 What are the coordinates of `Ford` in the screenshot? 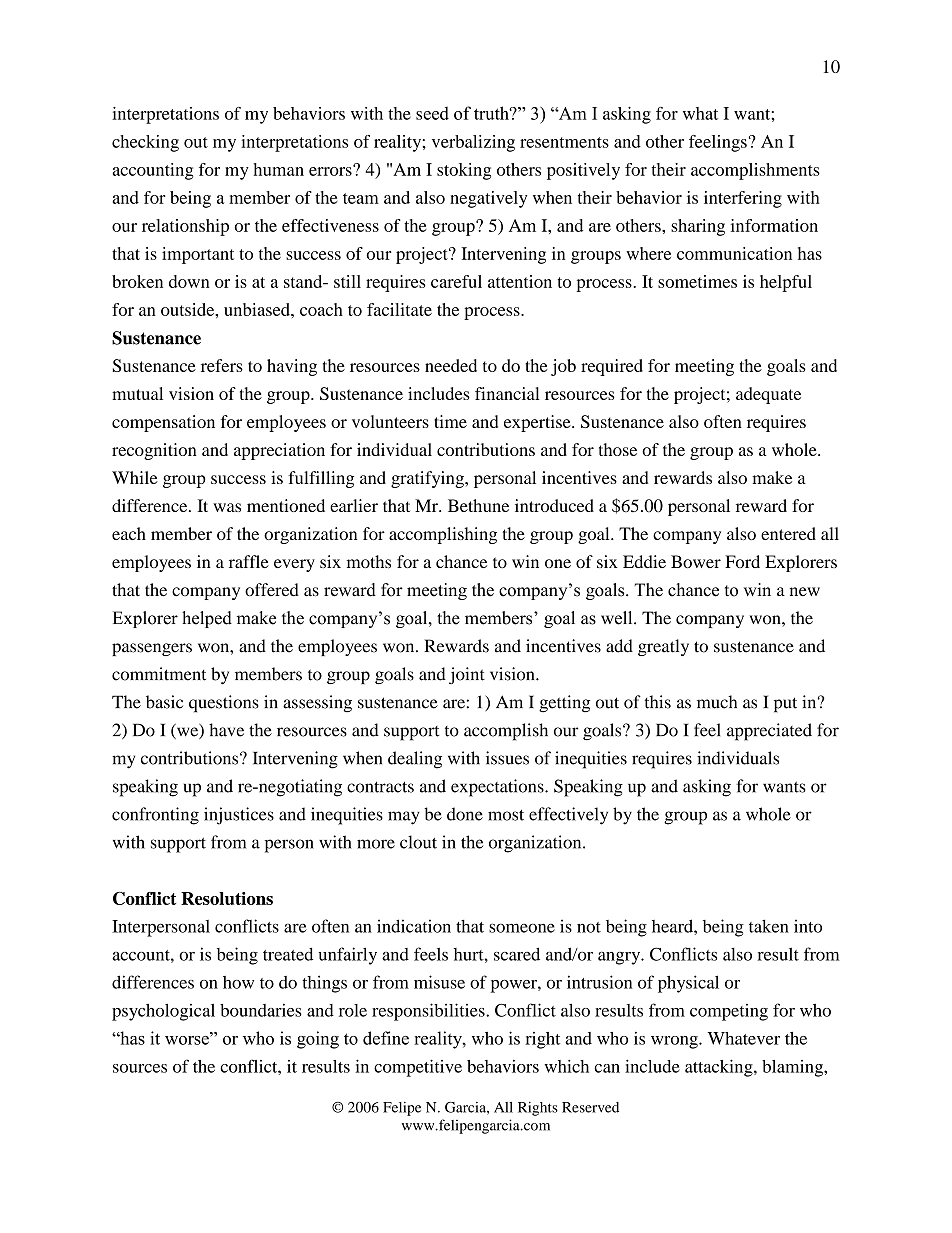 It's located at (742, 561).
